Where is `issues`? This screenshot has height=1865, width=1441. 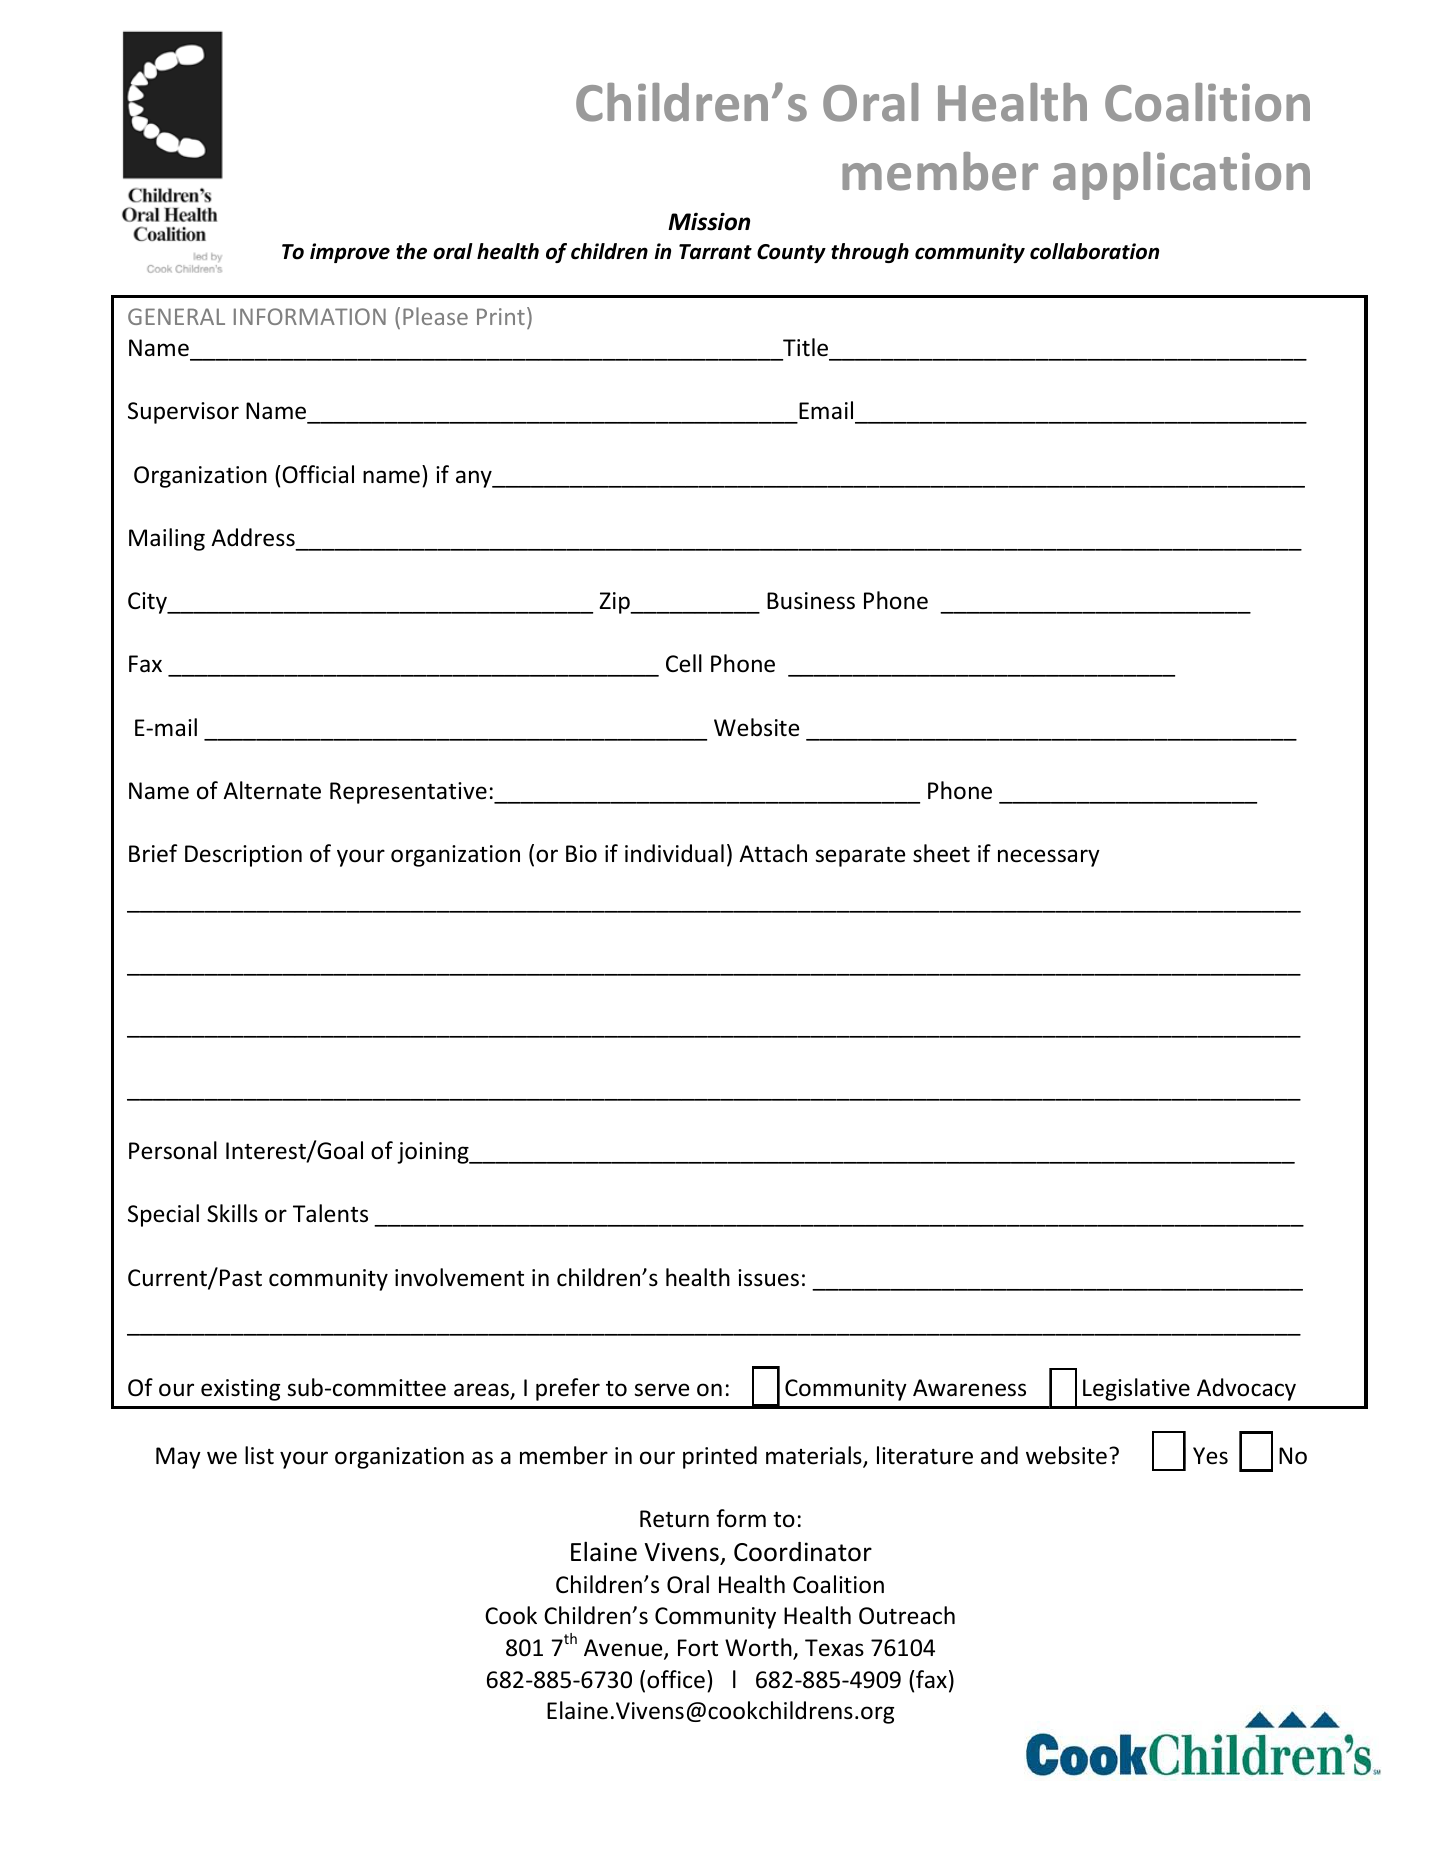
issues is located at coordinates (768, 1278).
